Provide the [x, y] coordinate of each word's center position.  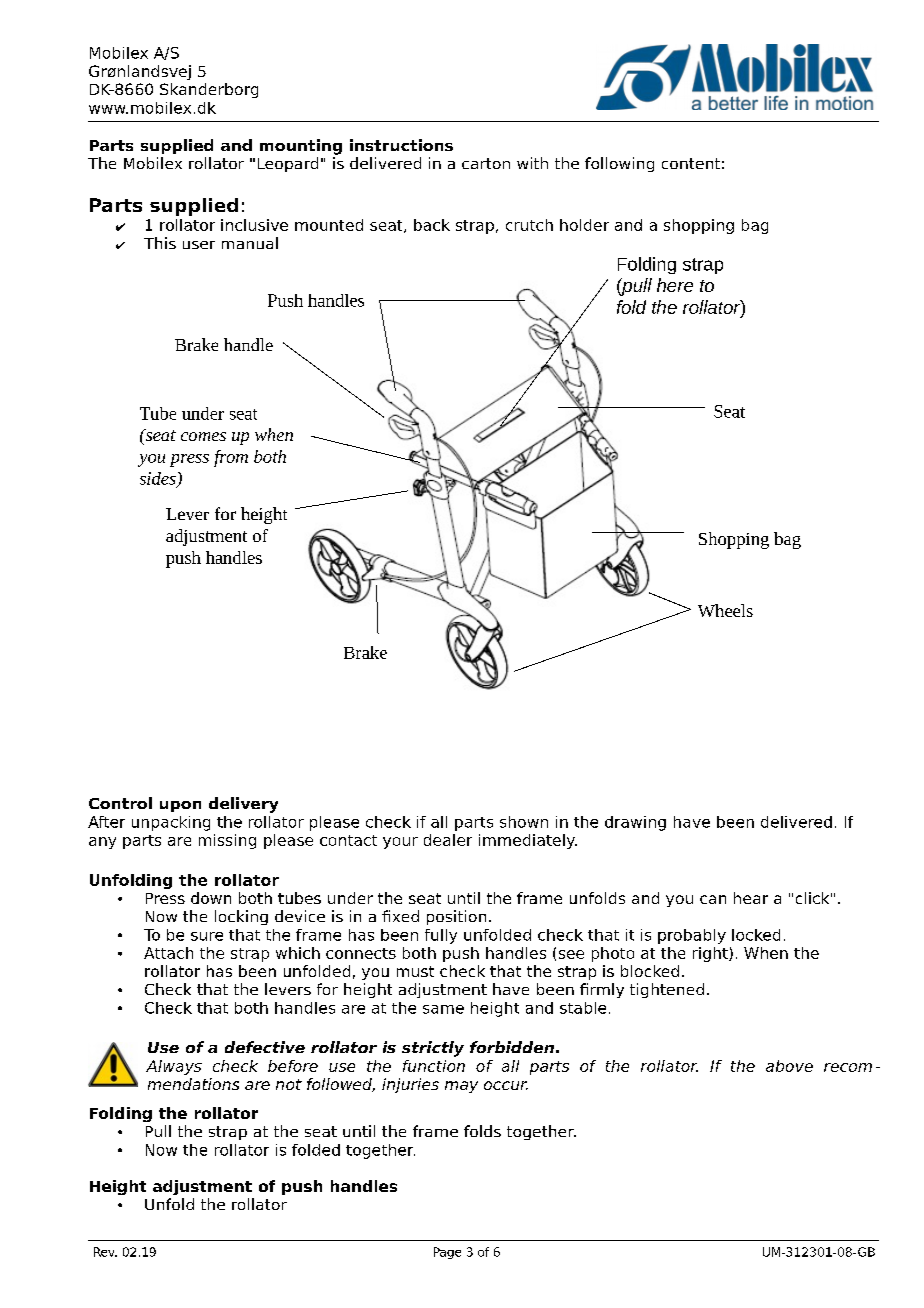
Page [447, 1253]
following [619, 164]
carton [486, 163]
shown [524, 822]
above [789, 1066]
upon [180, 806]
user [199, 245]
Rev [105, 1252]
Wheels [725, 610]
